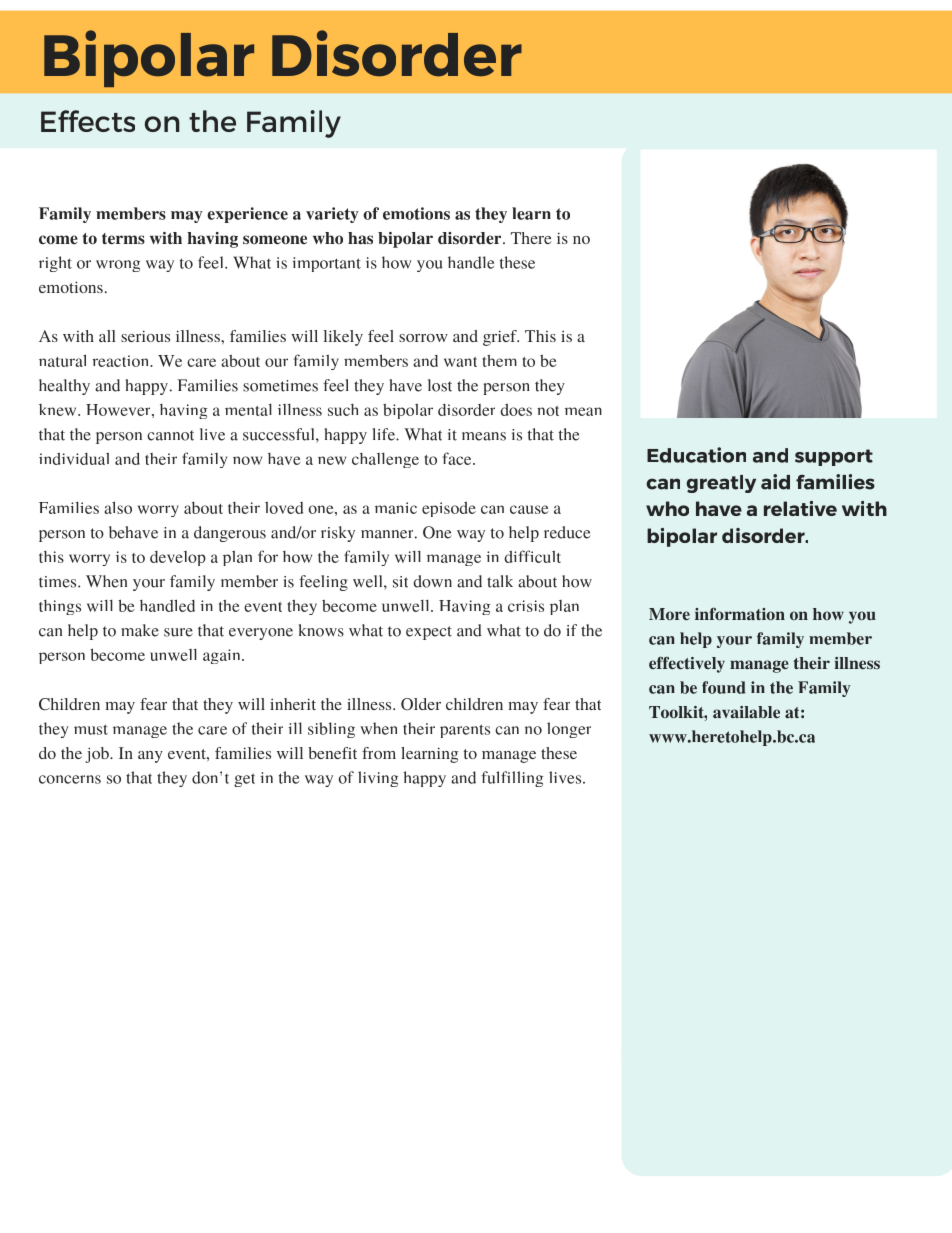  What do you see at coordinates (140, 630) in the screenshot?
I see `make` at bounding box center [140, 630].
